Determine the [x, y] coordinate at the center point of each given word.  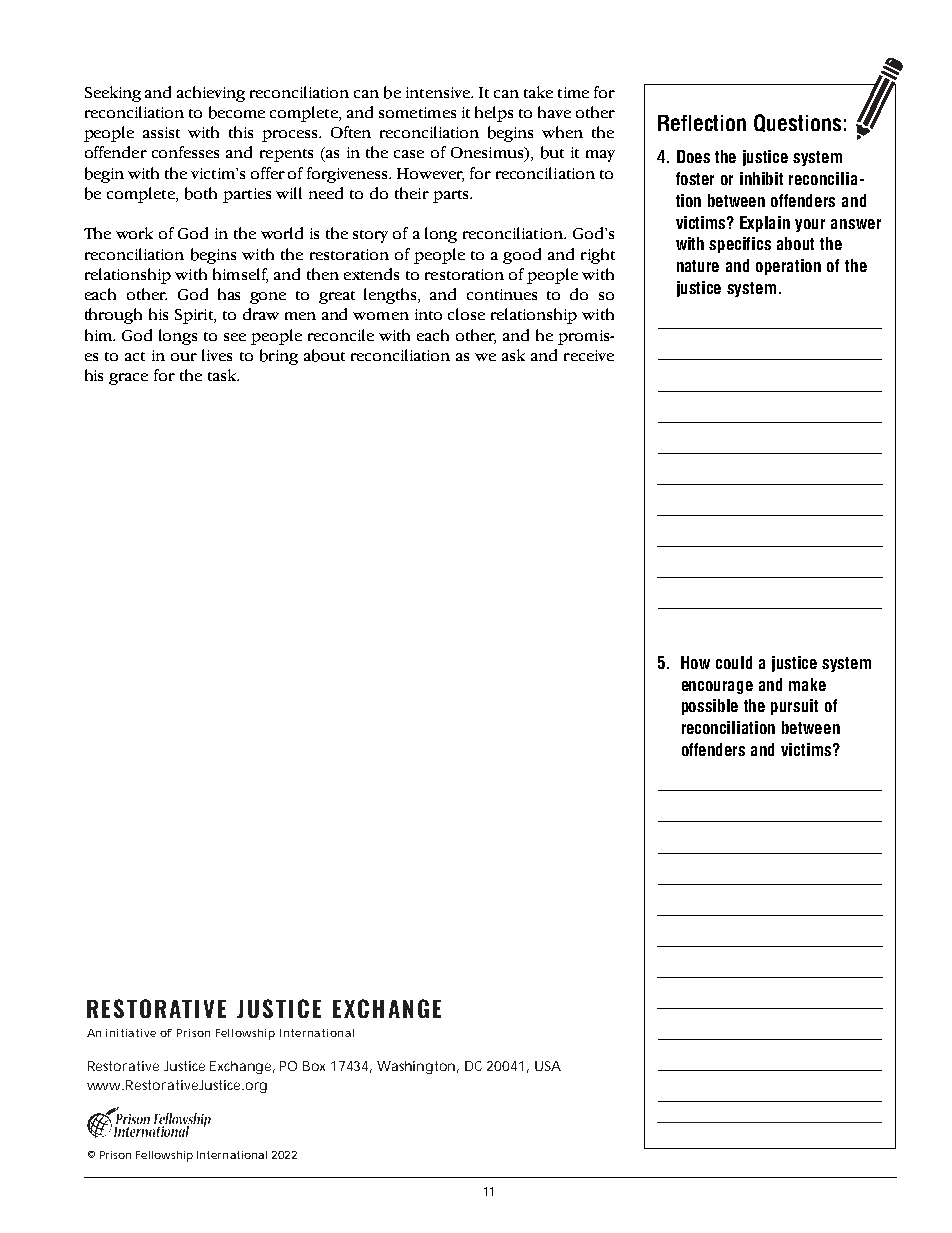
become [237, 112]
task [223, 375]
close [466, 314]
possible [710, 707]
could [734, 662]
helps [494, 114]
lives [217, 355]
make [807, 684]
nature [698, 266]
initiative [131, 1033]
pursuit [794, 707]
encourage [717, 687]
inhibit [761, 178]
